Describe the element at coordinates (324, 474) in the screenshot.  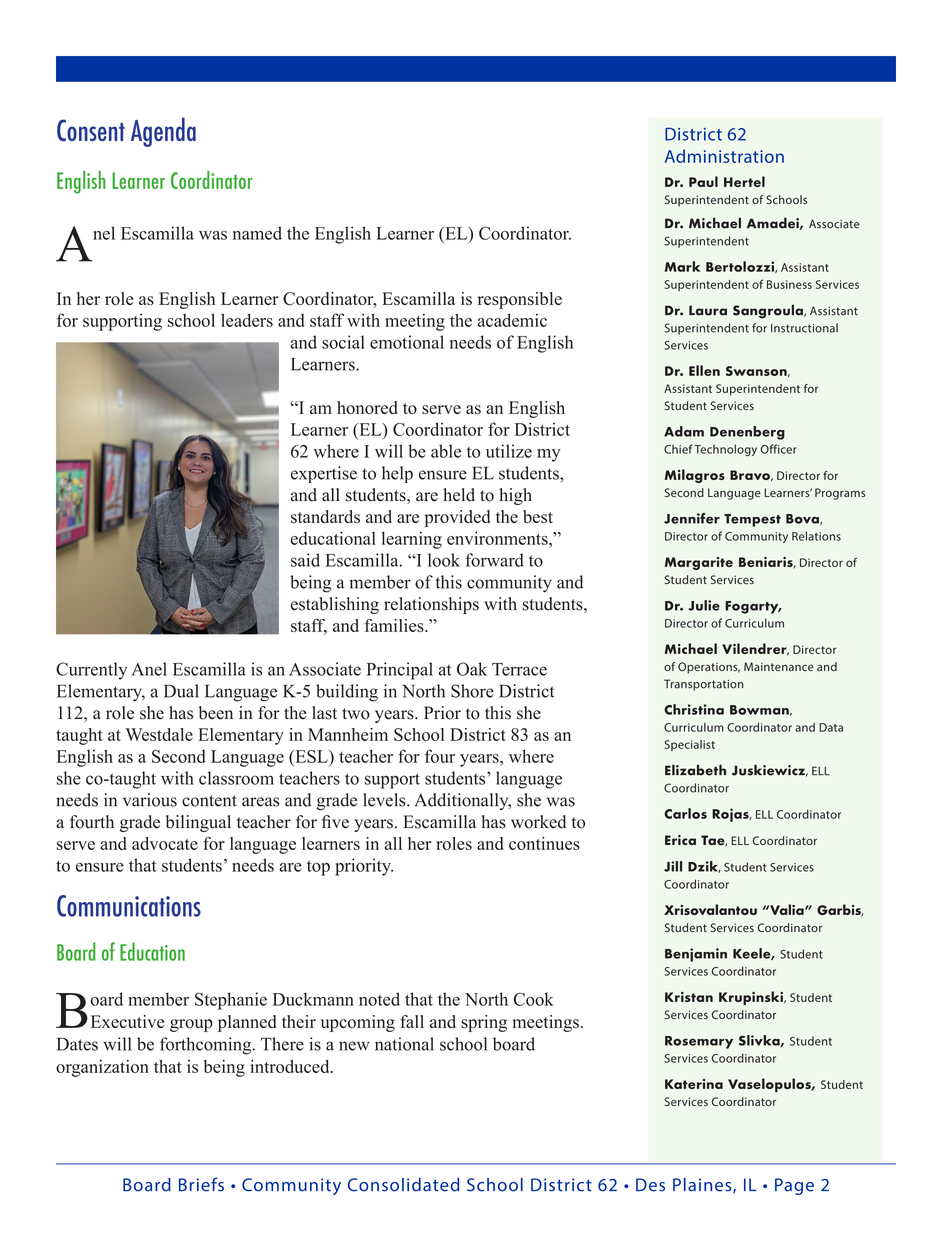
I see `expertise` at that location.
